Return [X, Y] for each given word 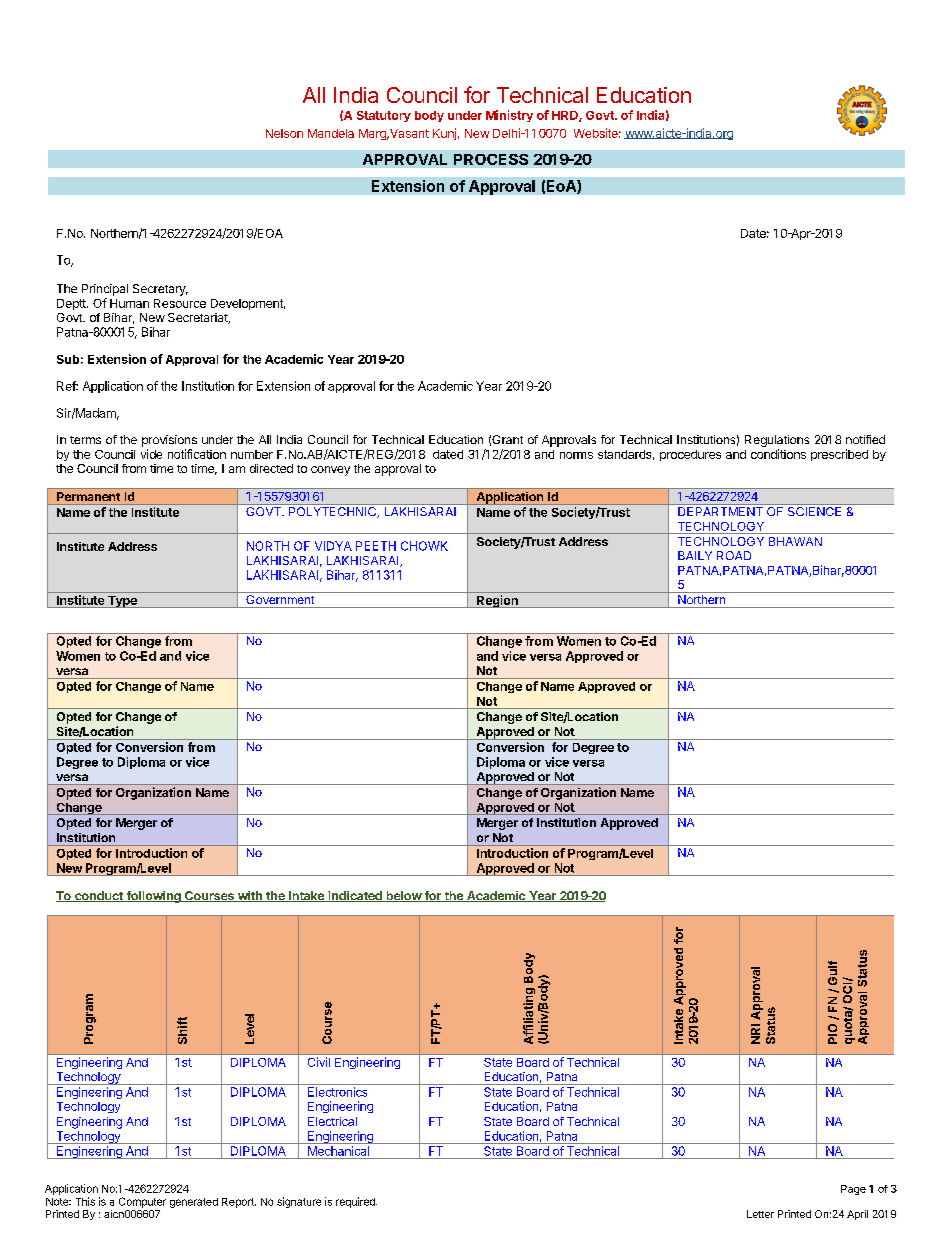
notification [197, 454]
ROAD [734, 555]
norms [576, 455]
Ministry [509, 116]
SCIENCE [814, 511]
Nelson [284, 133]
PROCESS [491, 159]
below [403, 896]
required [356, 1202]
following [153, 897]
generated [194, 1203]
